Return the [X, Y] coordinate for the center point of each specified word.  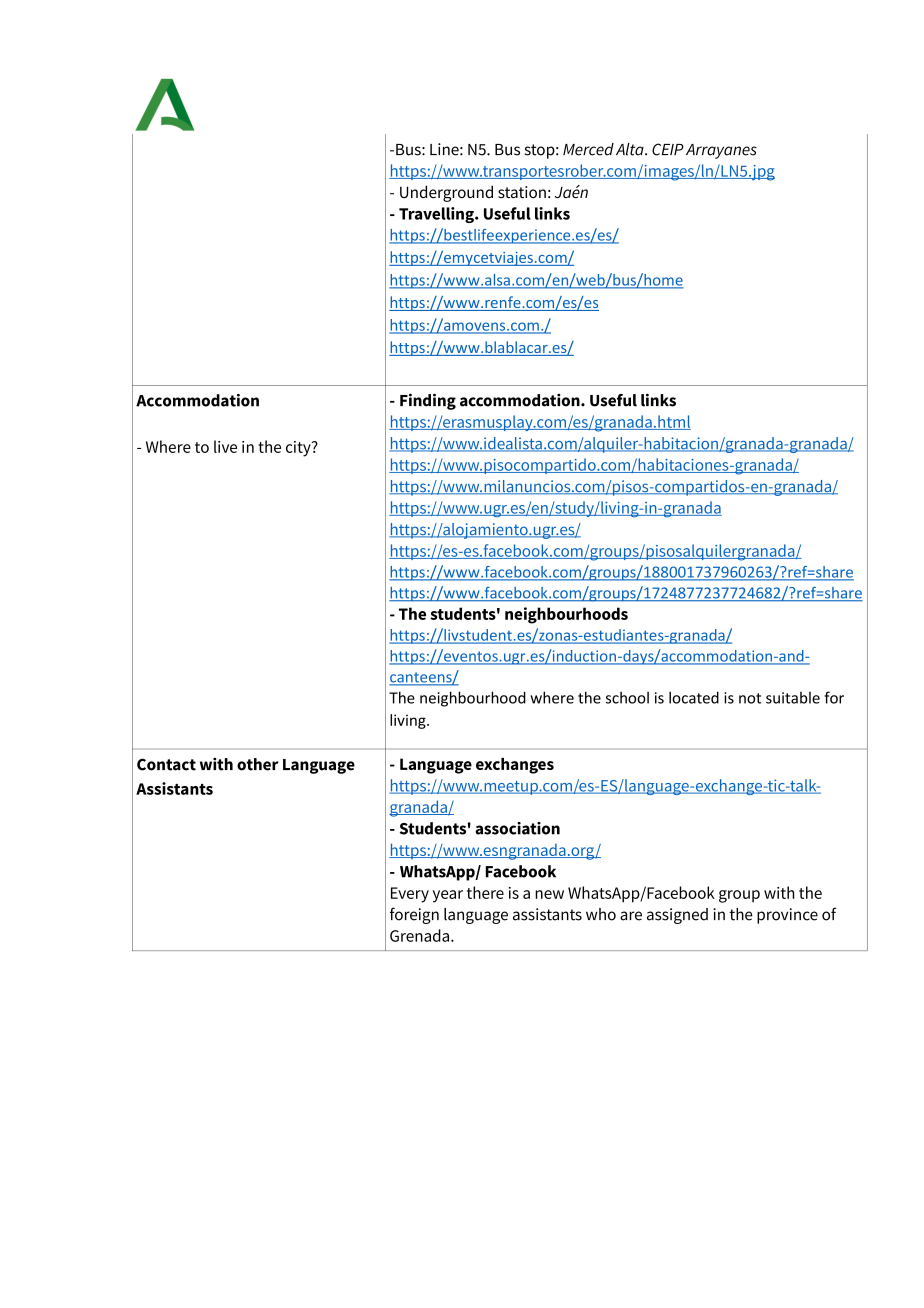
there [485, 892]
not [750, 698]
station [522, 192]
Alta [631, 149]
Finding [428, 401]
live [225, 446]
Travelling [437, 215]
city [299, 449]
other [257, 764]
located [694, 697]
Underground [446, 193]
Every [410, 895]
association [517, 828]
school [627, 697]
